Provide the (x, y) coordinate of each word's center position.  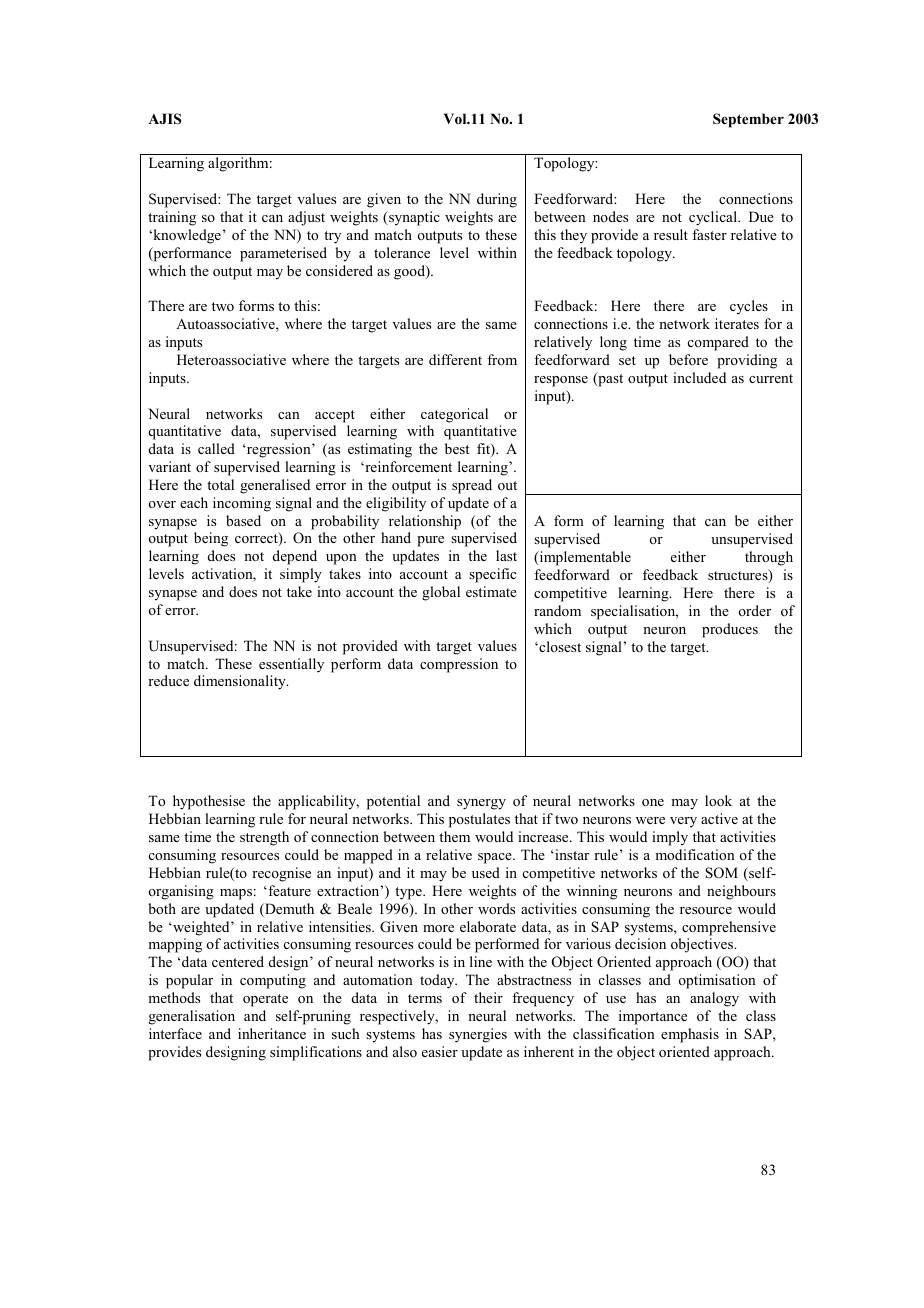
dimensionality (241, 682)
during (497, 200)
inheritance (272, 1033)
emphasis (690, 1035)
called (216, 448)
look (718, 800)
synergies (478, 1035)
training (172, 218)
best (457, 448)
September (748, 120)
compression (459, 665)
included (699, 377)
